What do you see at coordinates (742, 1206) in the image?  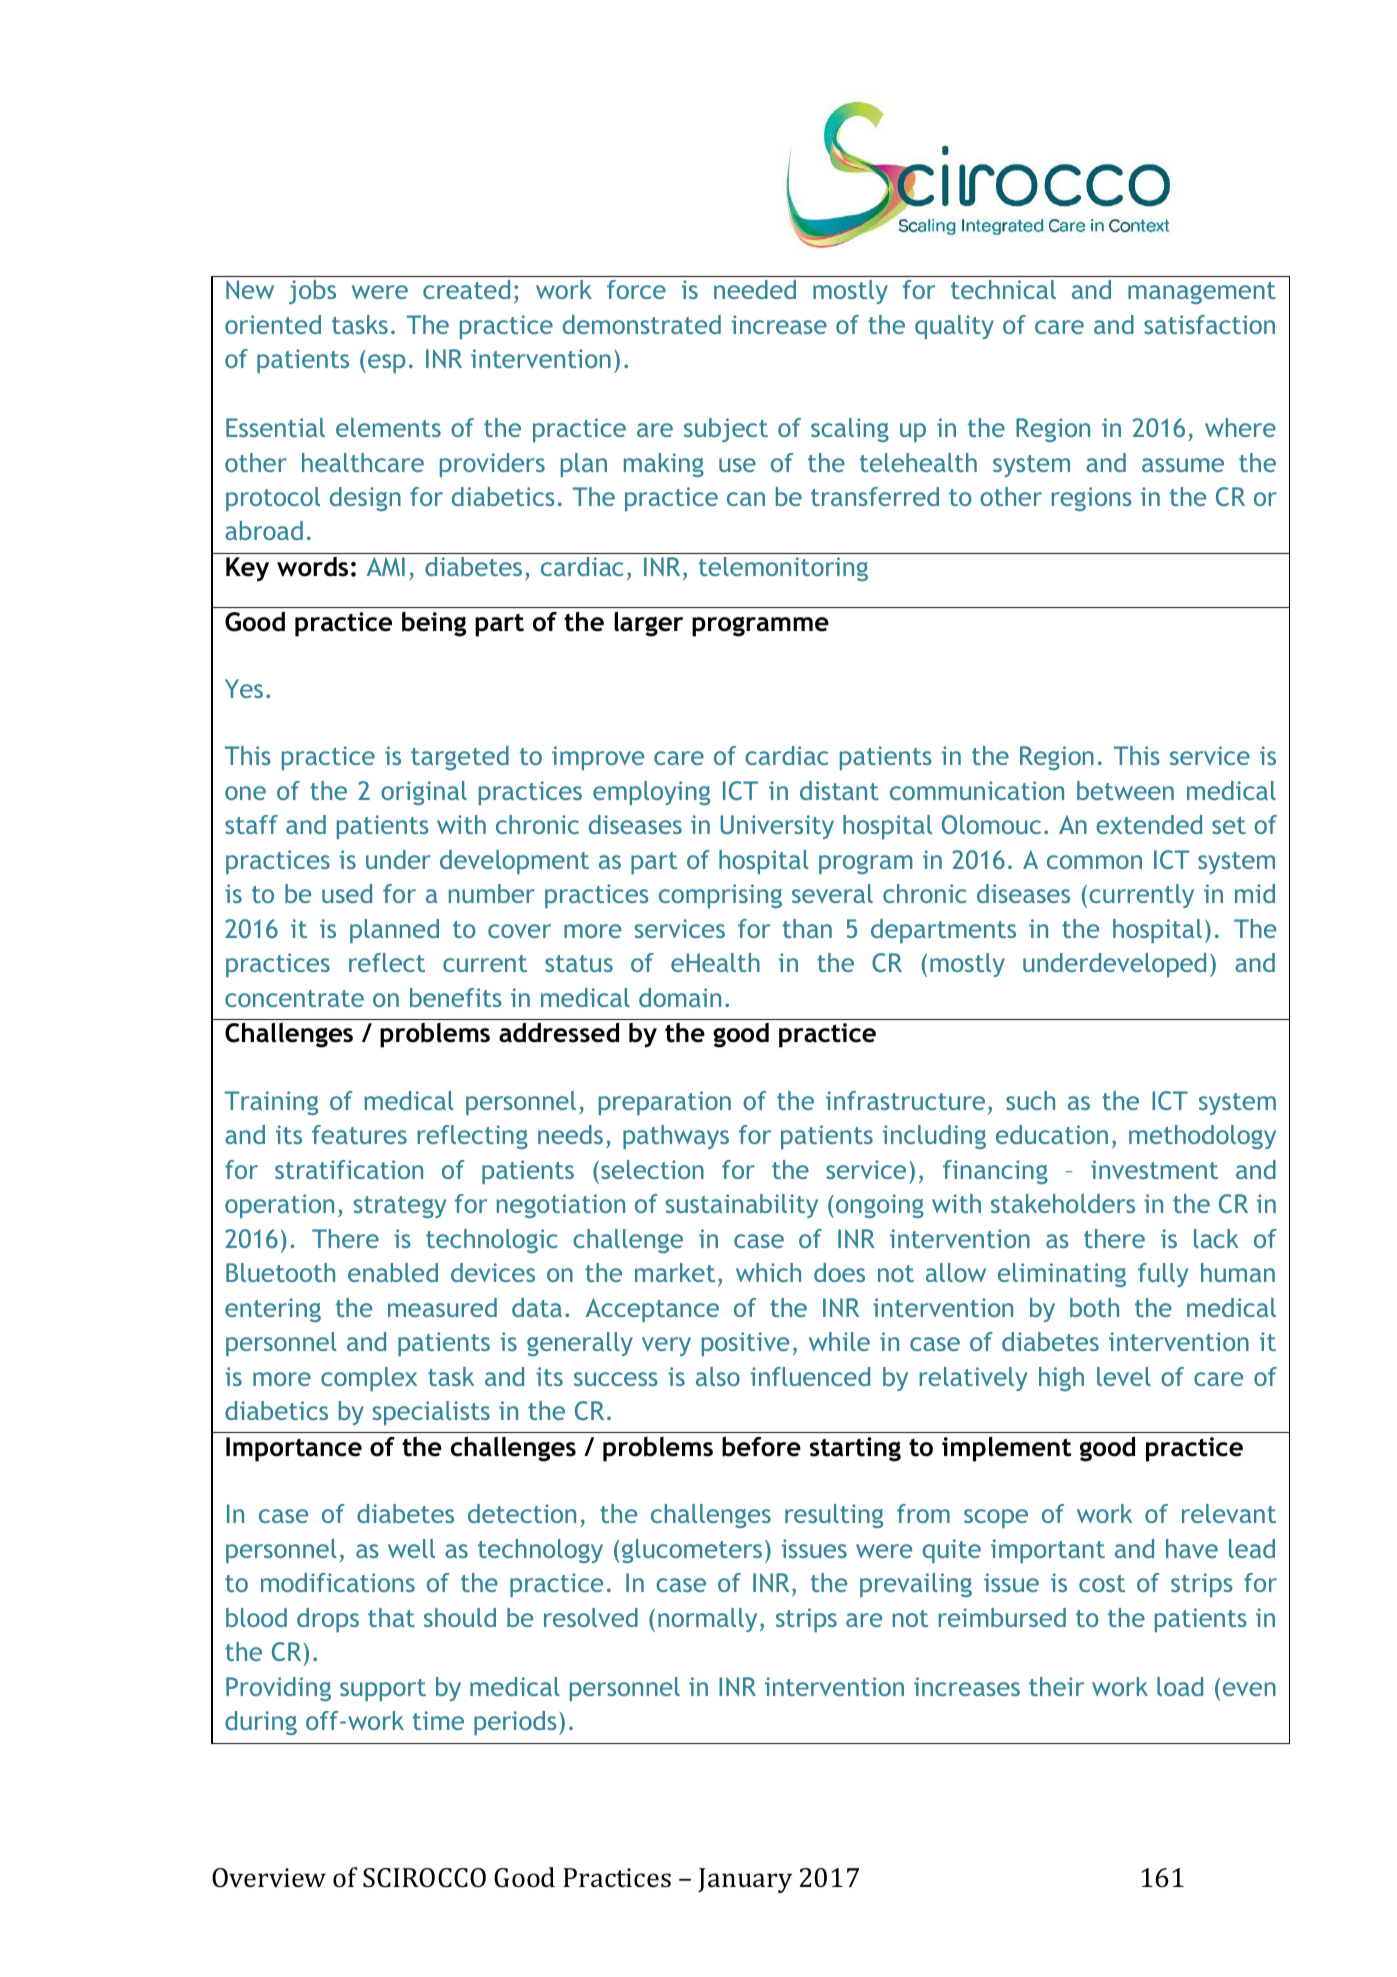 I see `sustainability` at bounding box center [742, 1206].
